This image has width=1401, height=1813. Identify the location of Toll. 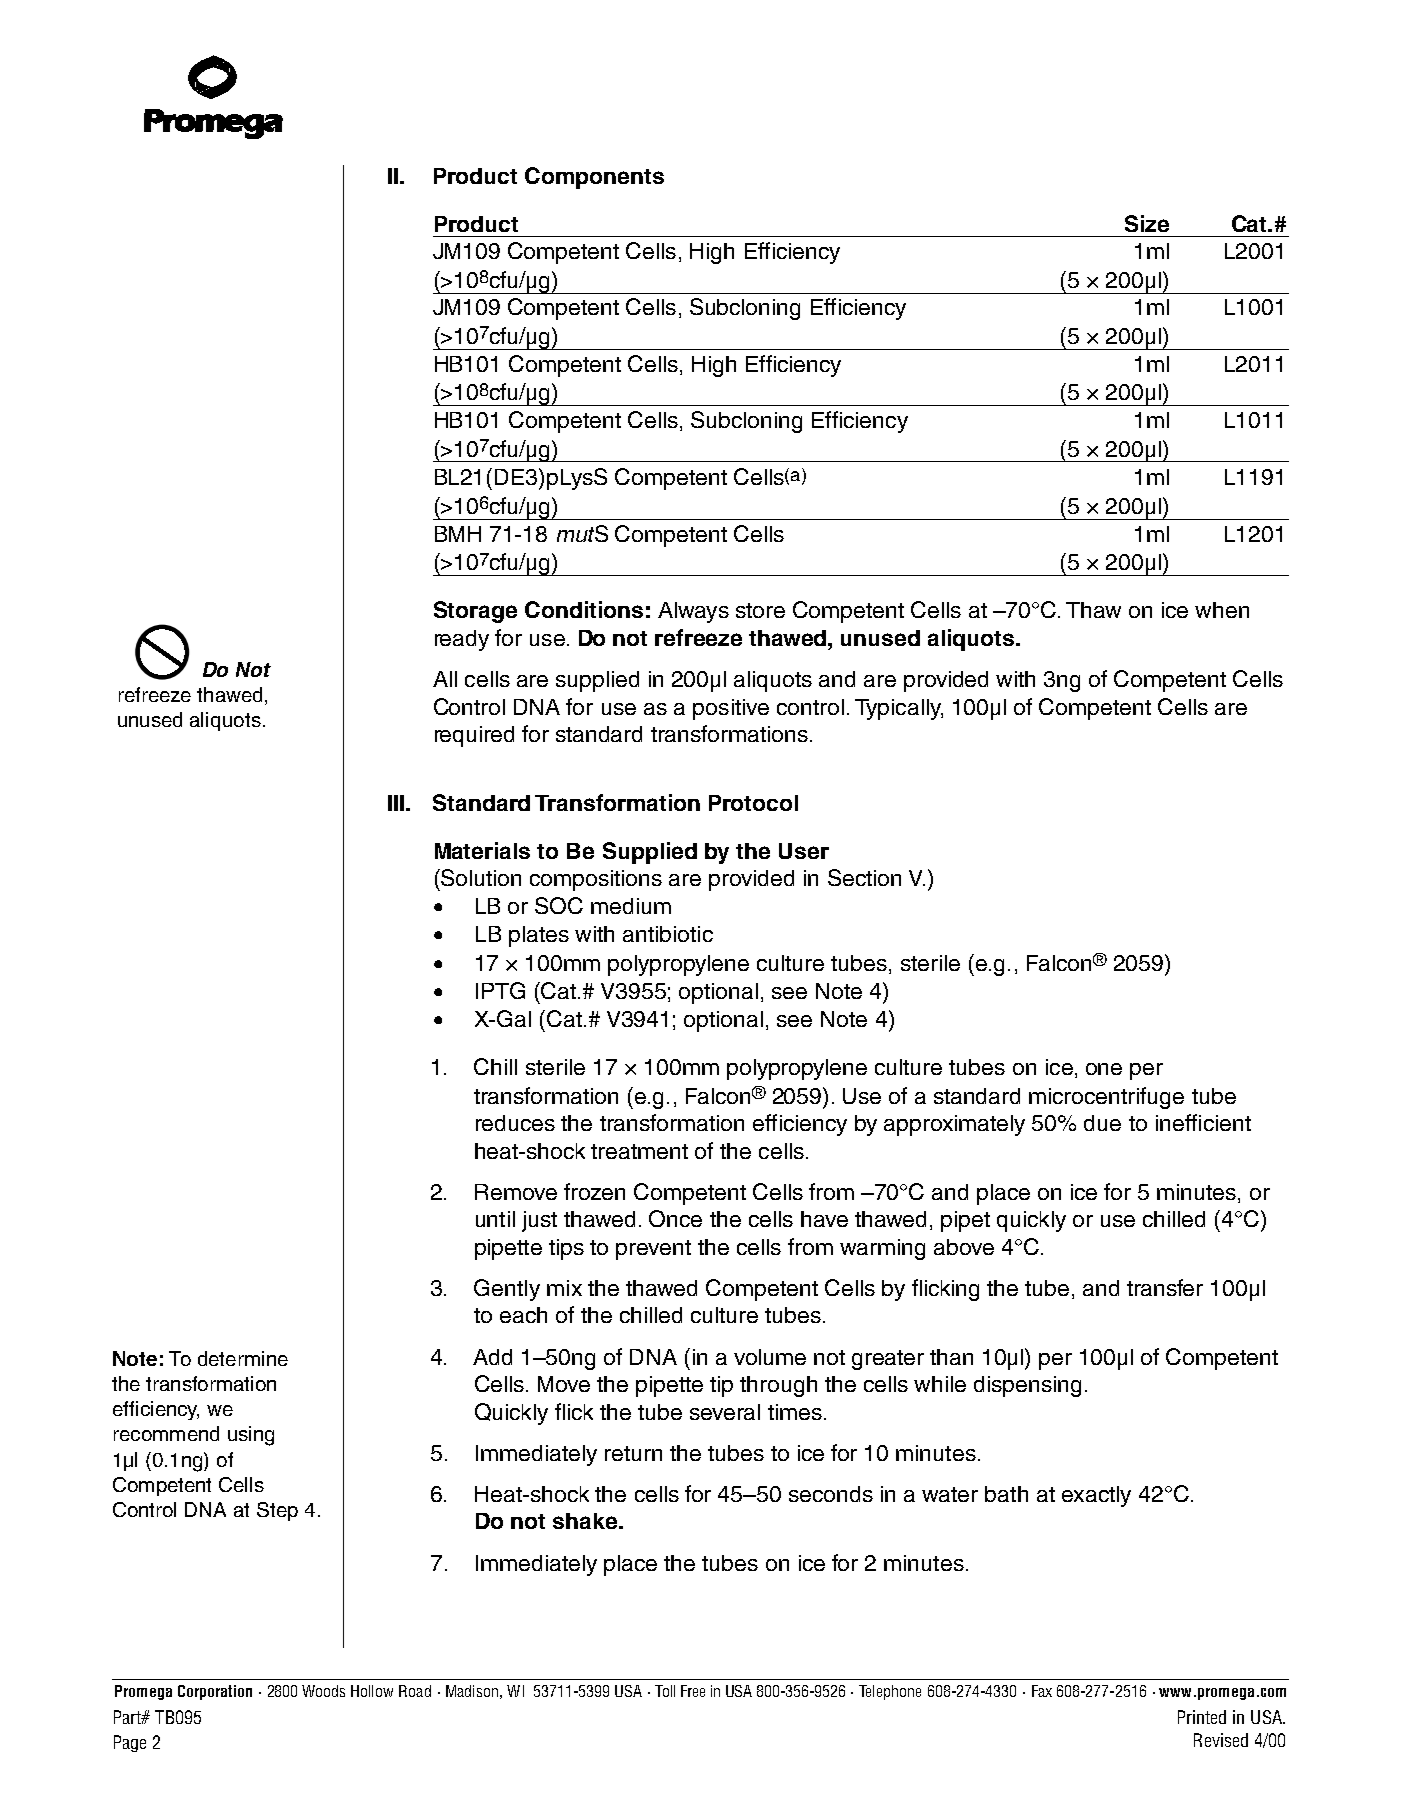
(665, 1691).
